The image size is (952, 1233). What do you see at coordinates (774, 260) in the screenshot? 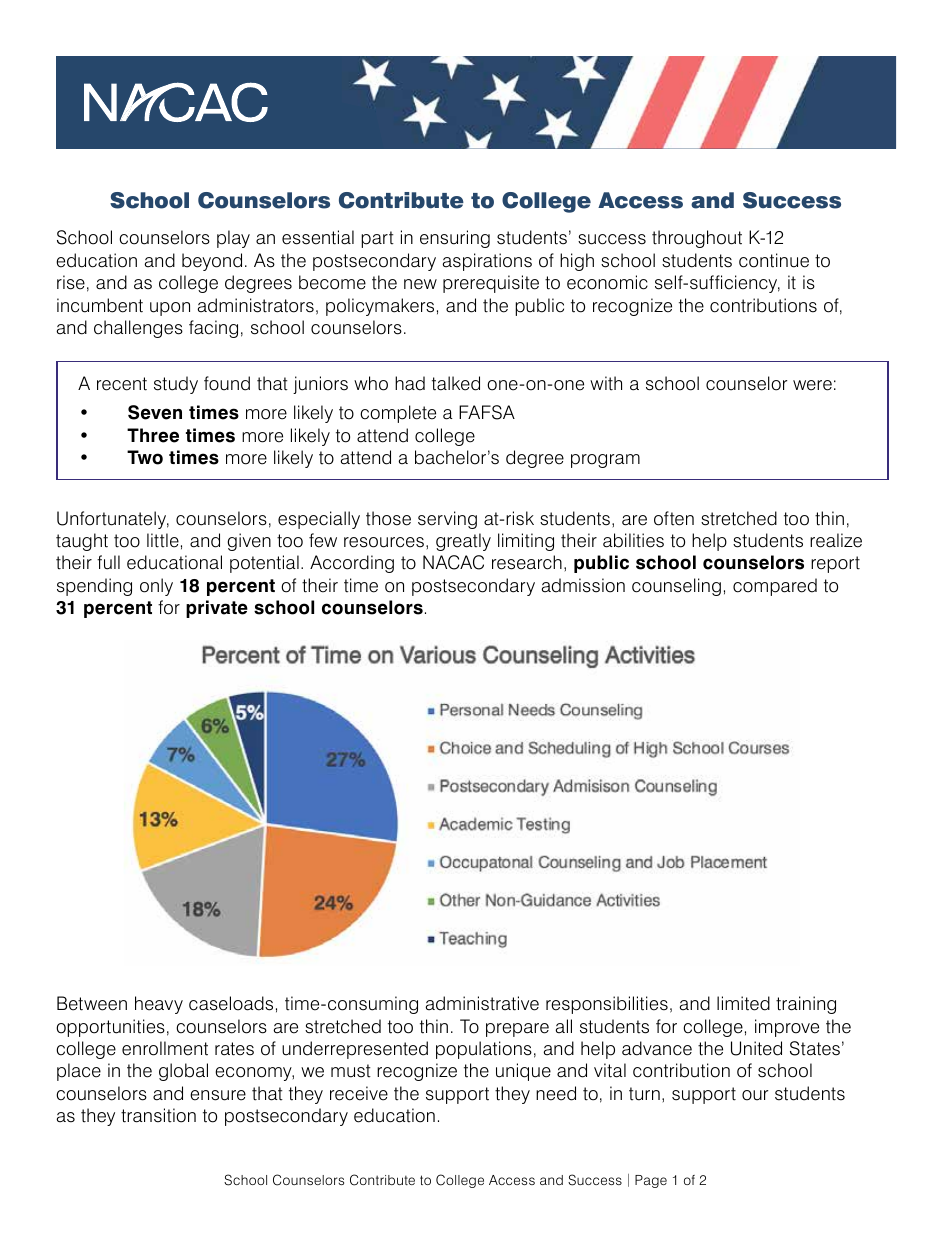
I see `continue` at bounding box center [774, 260].
